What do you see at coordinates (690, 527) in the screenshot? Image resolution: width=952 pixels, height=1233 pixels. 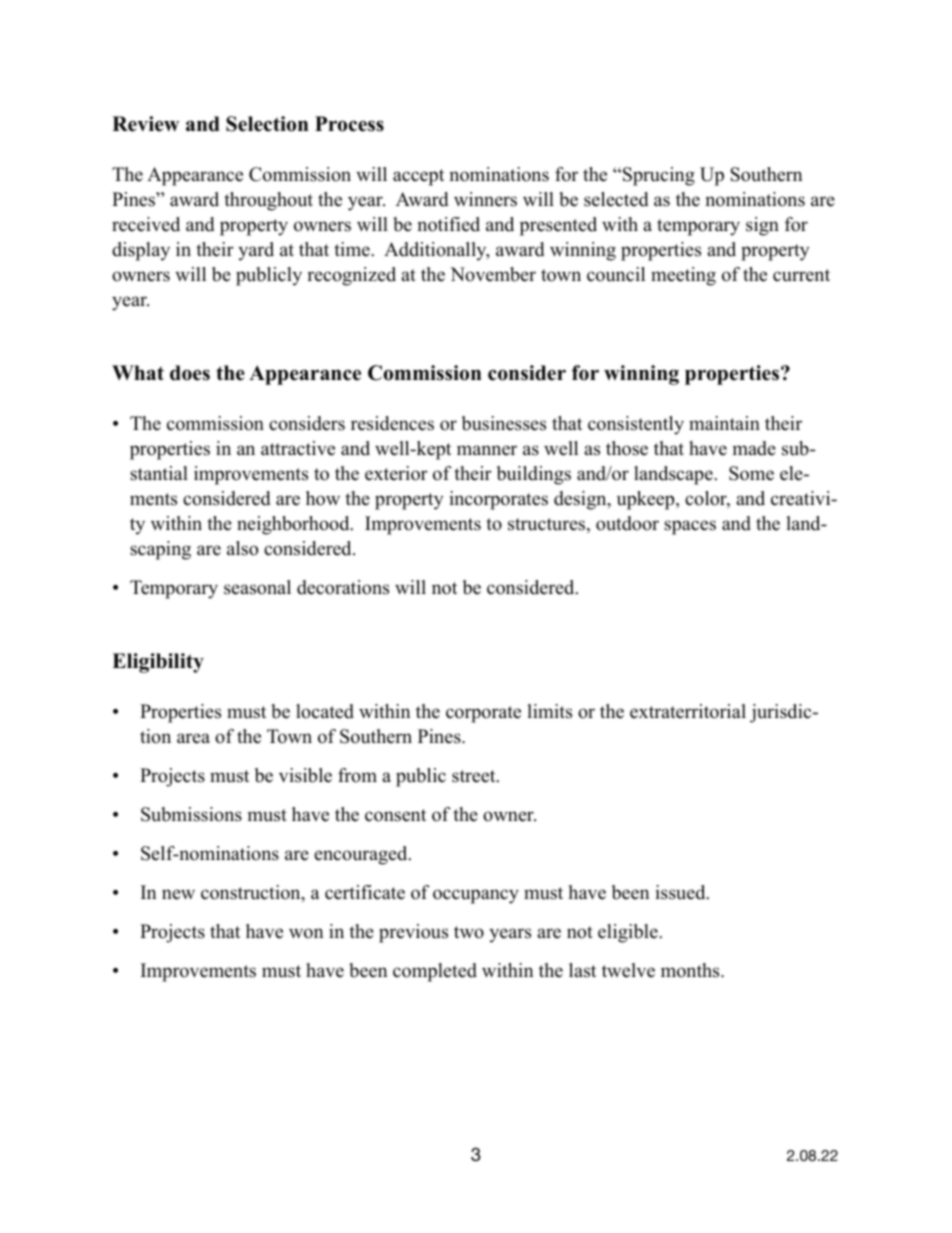 I see `spaces` at bounding box center [690, 527].
